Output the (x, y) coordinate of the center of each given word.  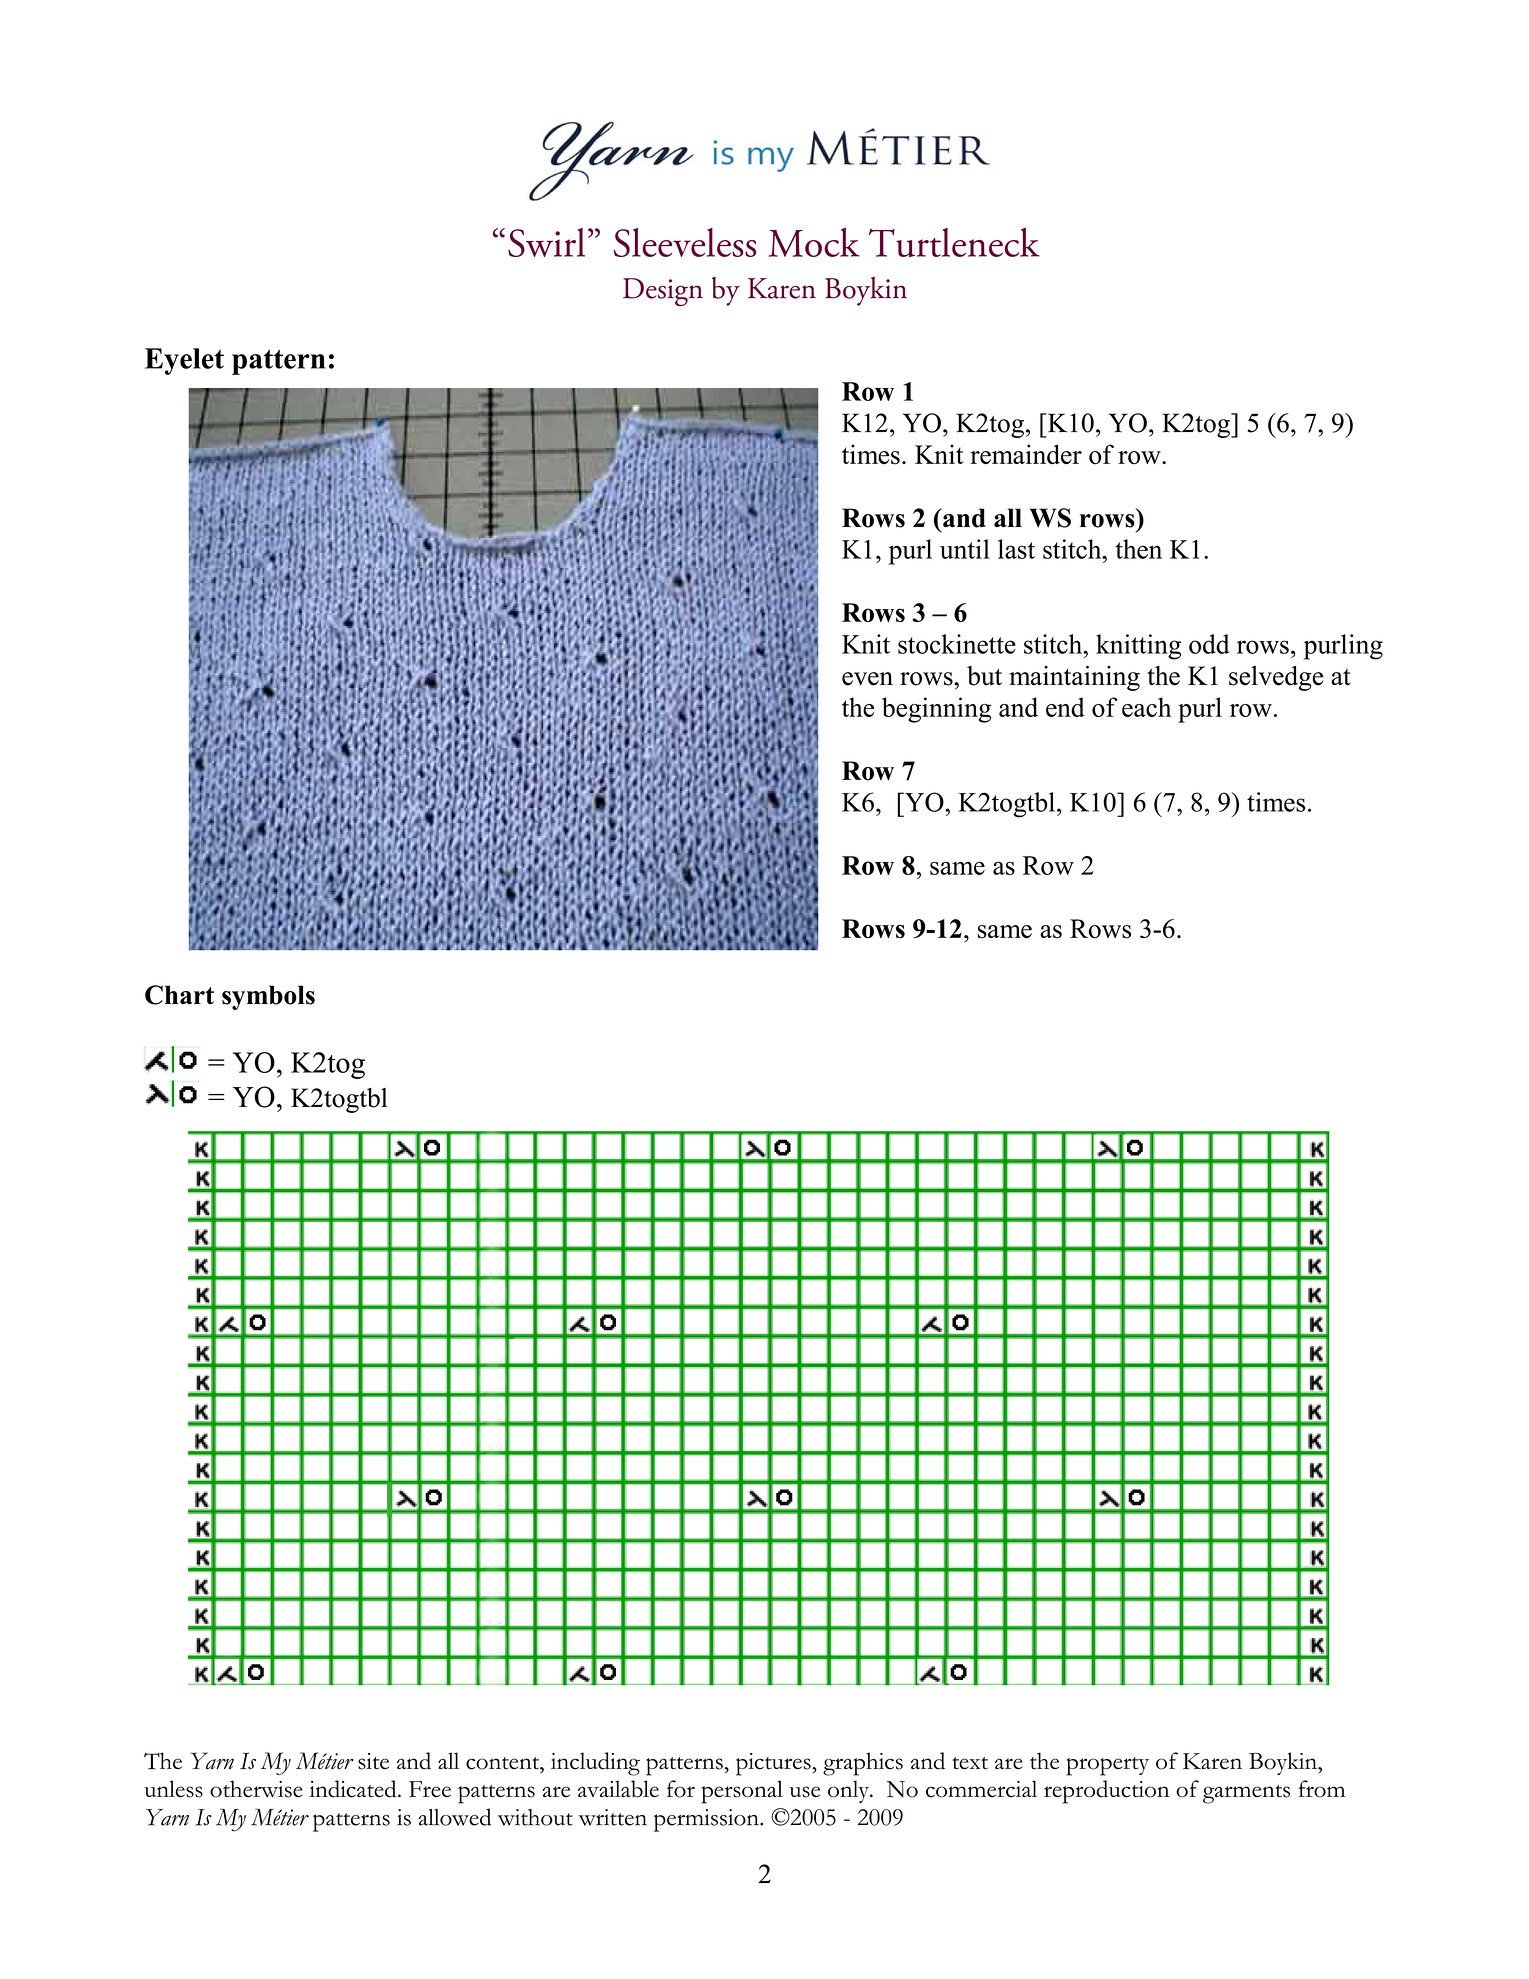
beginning (937, 710)
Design (663, 292)
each (1146, 707)
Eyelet (184, 361)
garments (1246, 1794)
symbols (268, 997)
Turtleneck (954, 242)
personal (742, 1792)
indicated (354, 1789)
